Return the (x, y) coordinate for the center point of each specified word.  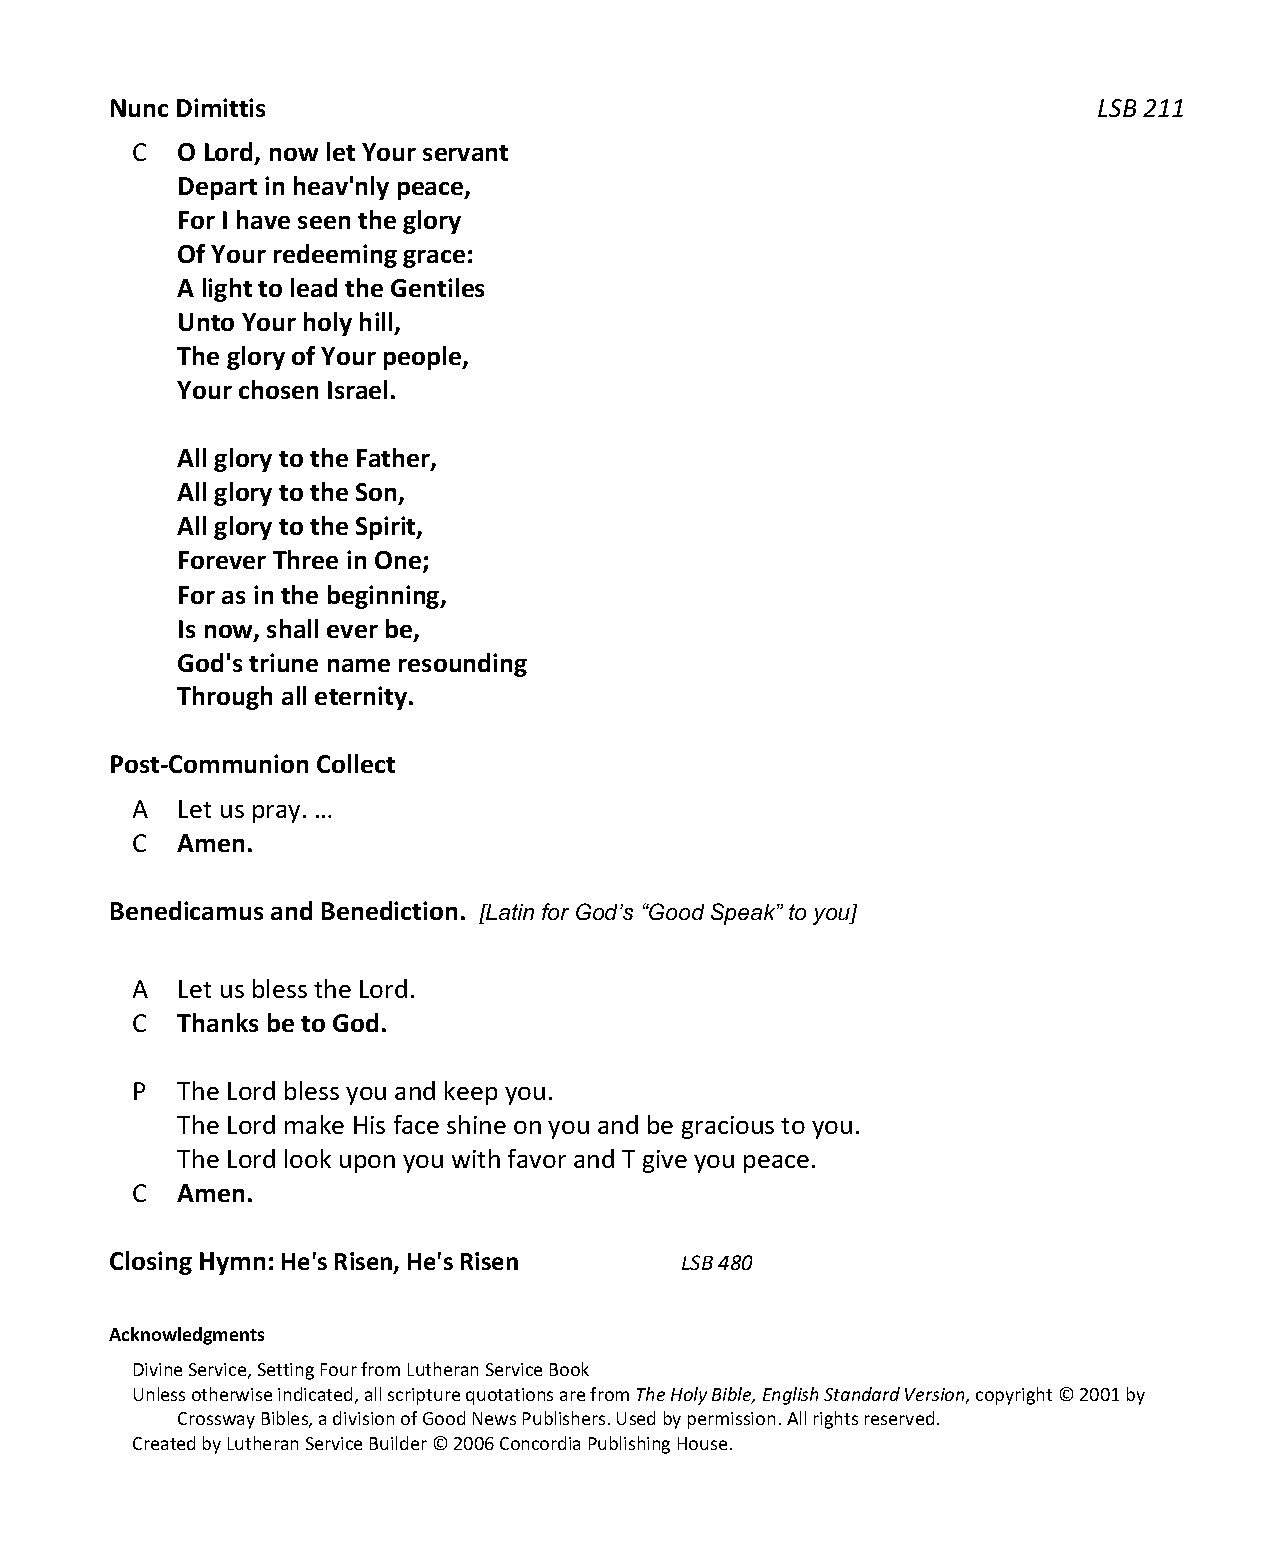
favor (537, 1158)
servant (465, 153)
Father (394, 459)
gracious (728, 1127)
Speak (744, 914)
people (424, 358)
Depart (218, 188)
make (314, 1124)
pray (278, 814)
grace (434, 259)
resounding (463, 665)
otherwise (232, 1394)
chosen (278, 389)
